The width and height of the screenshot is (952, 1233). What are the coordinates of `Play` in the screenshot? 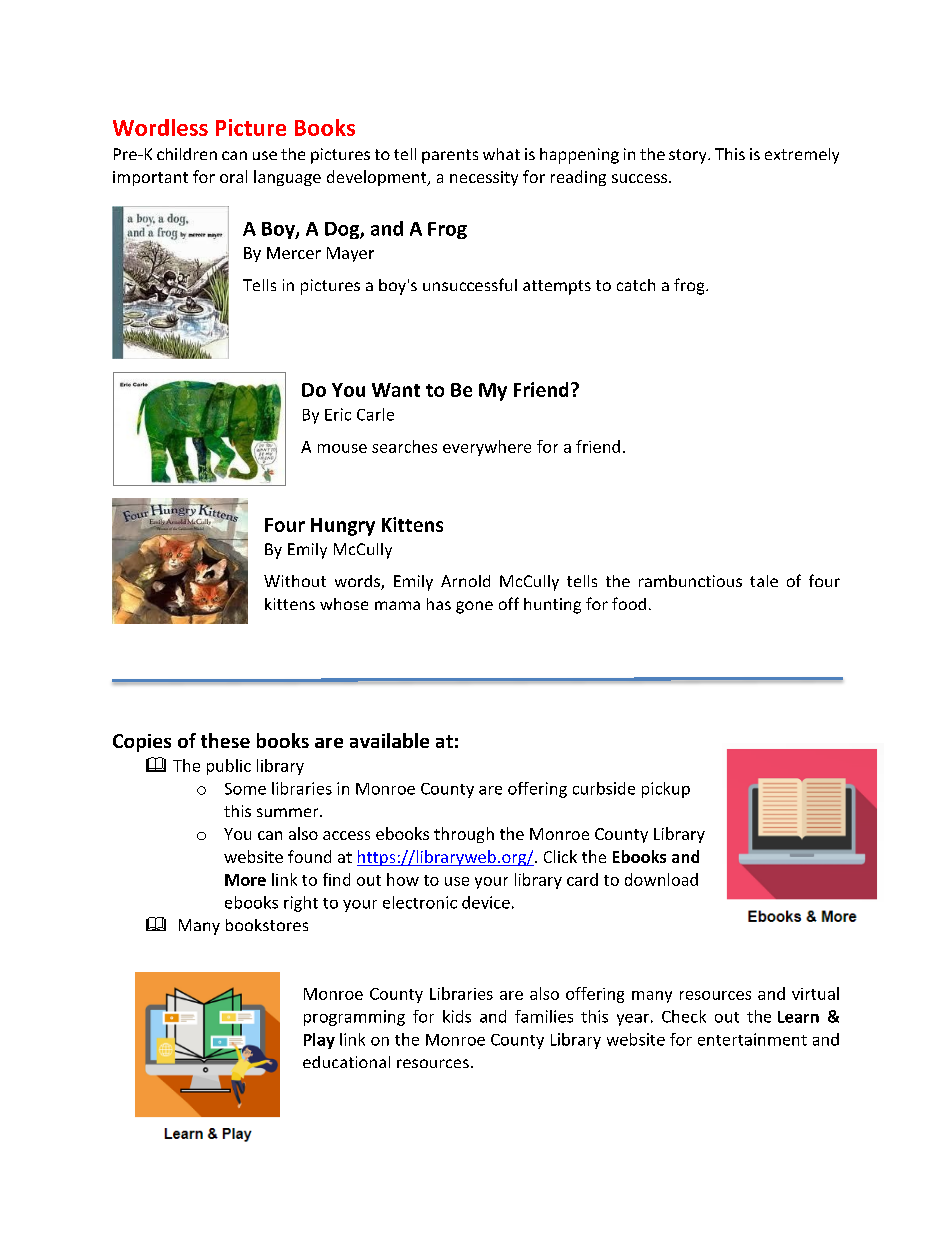 It's located at (319, 1041).
